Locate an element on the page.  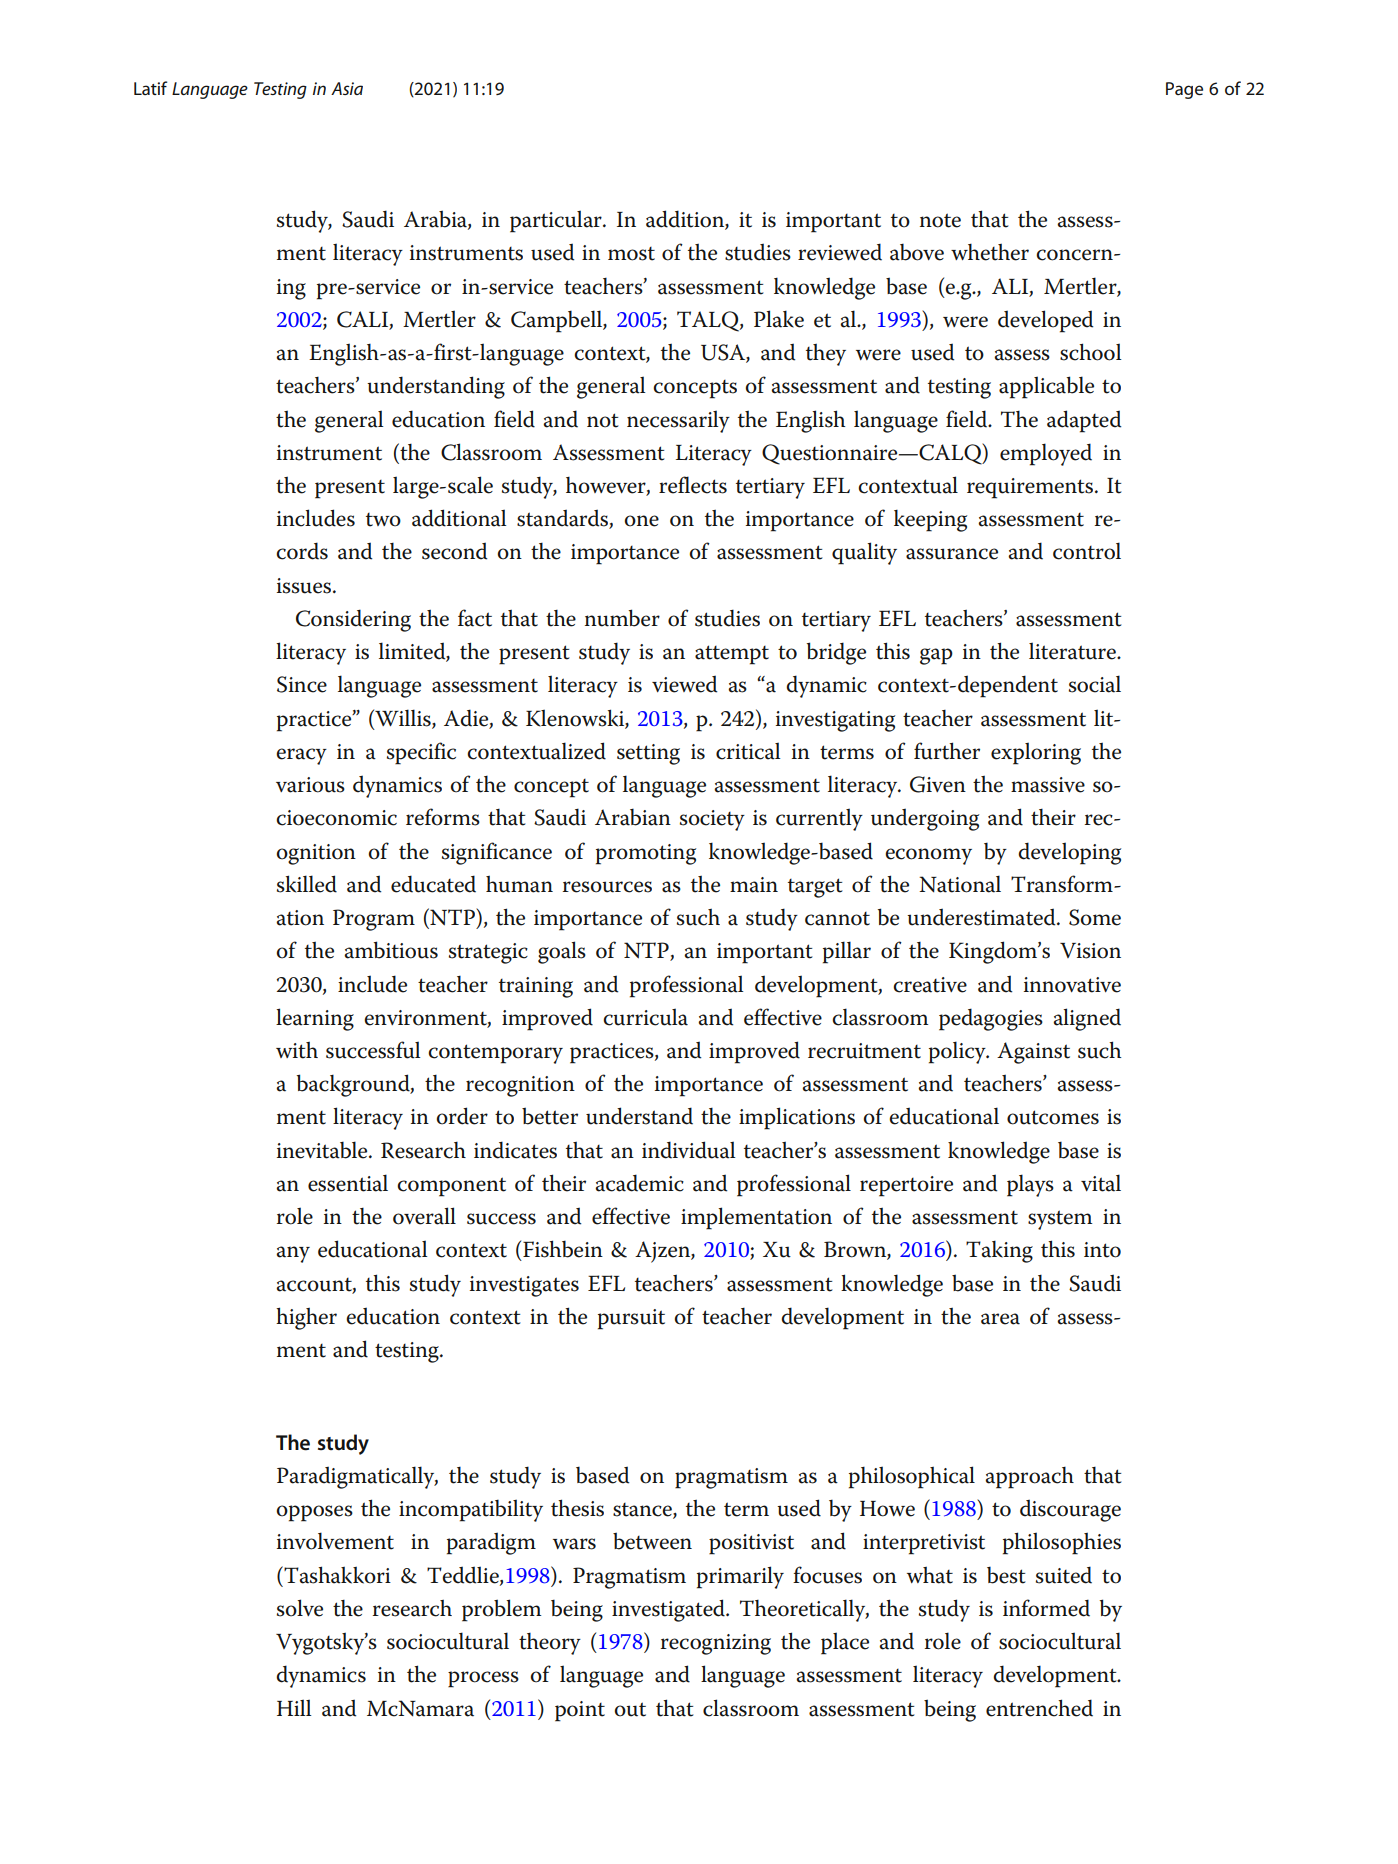
Page is located at coordinates (1184, 90).
